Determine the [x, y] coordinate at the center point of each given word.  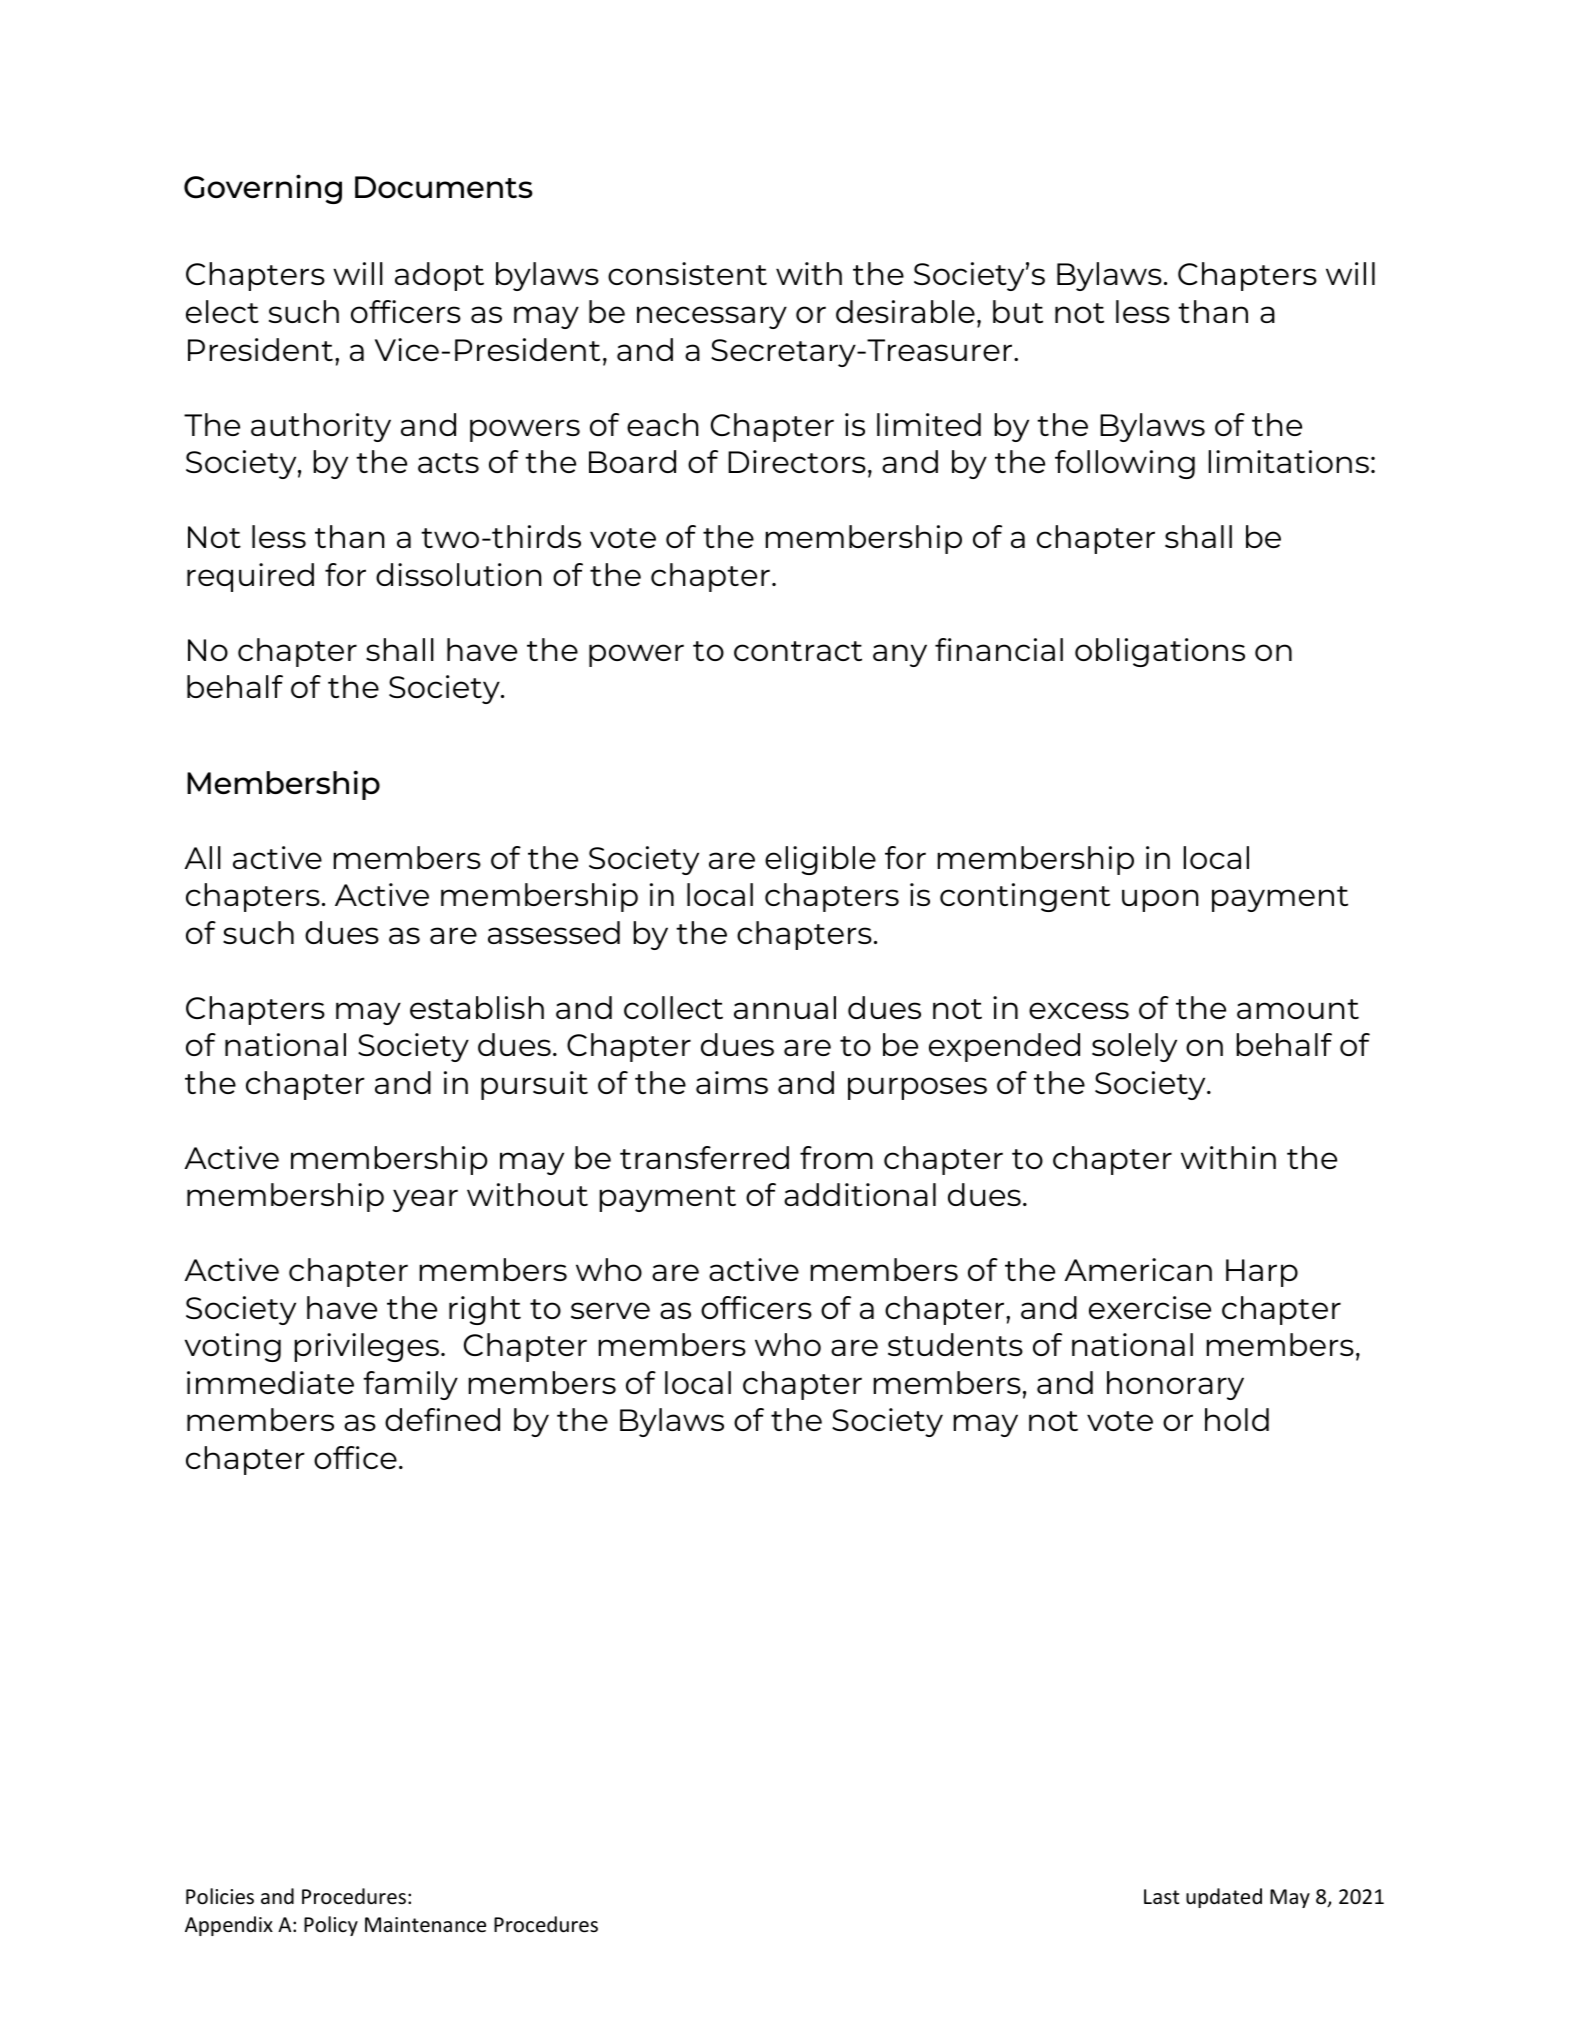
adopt [439, 276]
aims [732, 1082]
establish [477, 1007]
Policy [331, 1926]
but [1018, 311]
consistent [687, 273]
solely [1134, 1047]
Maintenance [425, 1925]
